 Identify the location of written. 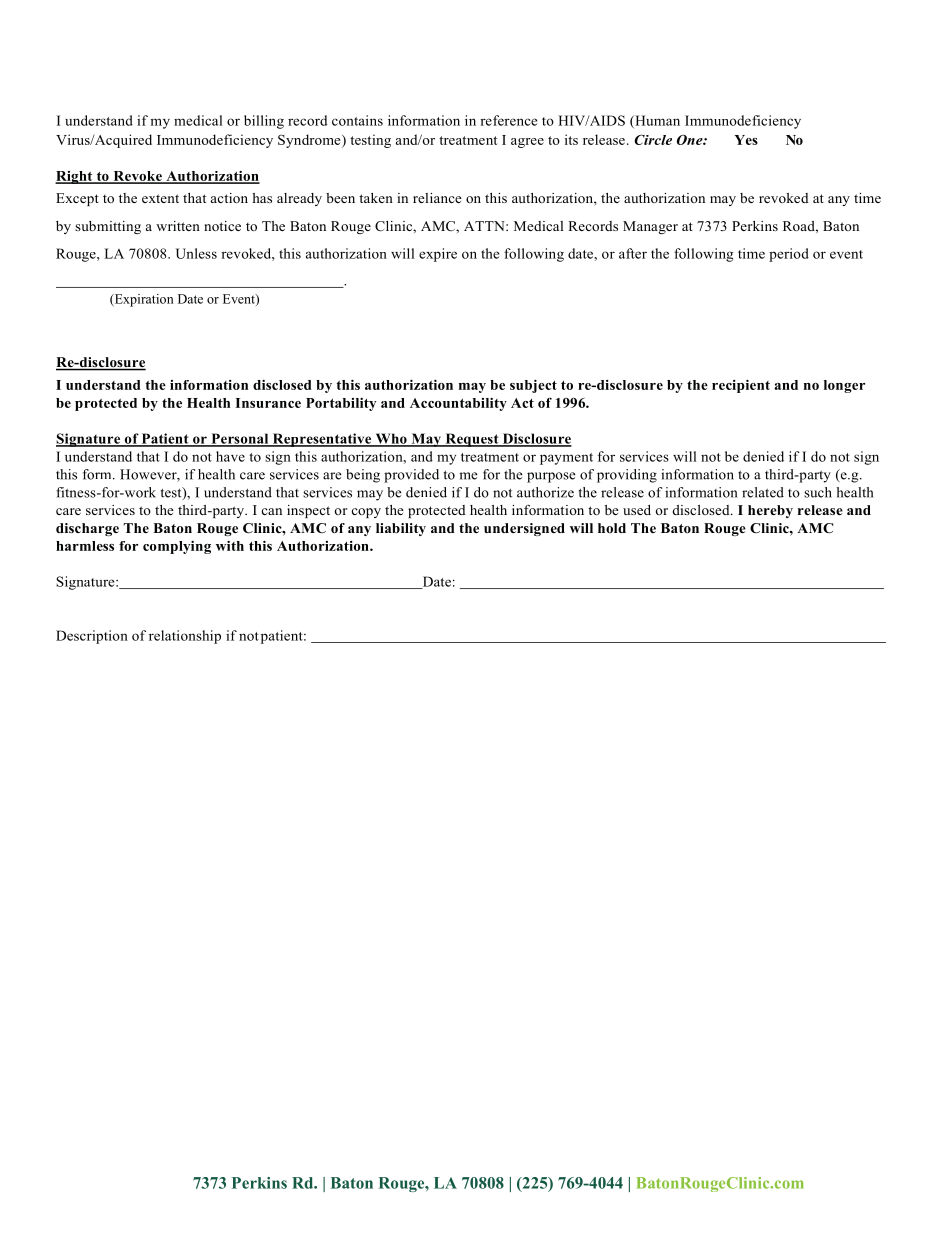
(178, 226).
